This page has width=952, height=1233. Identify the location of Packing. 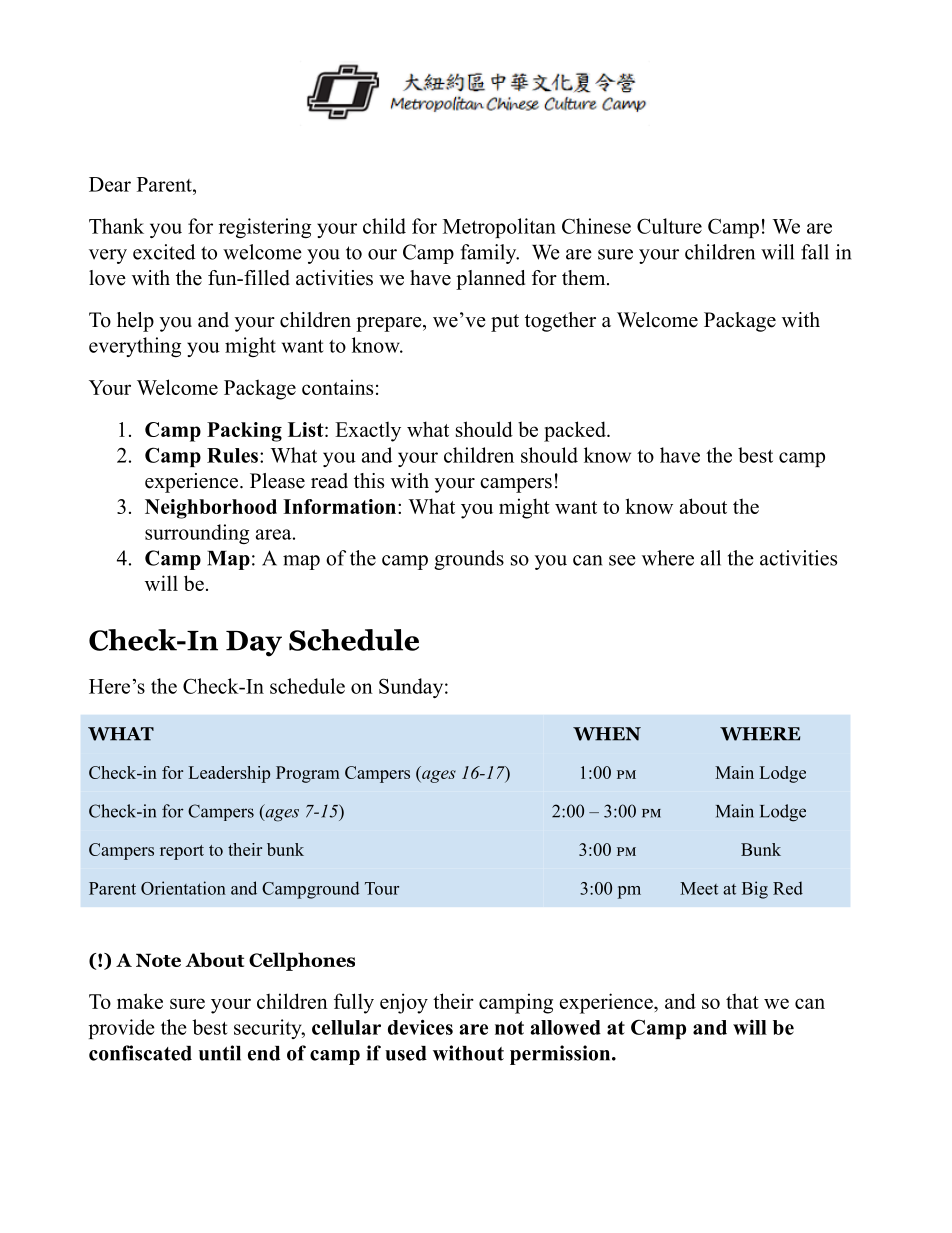
(244, 432).
